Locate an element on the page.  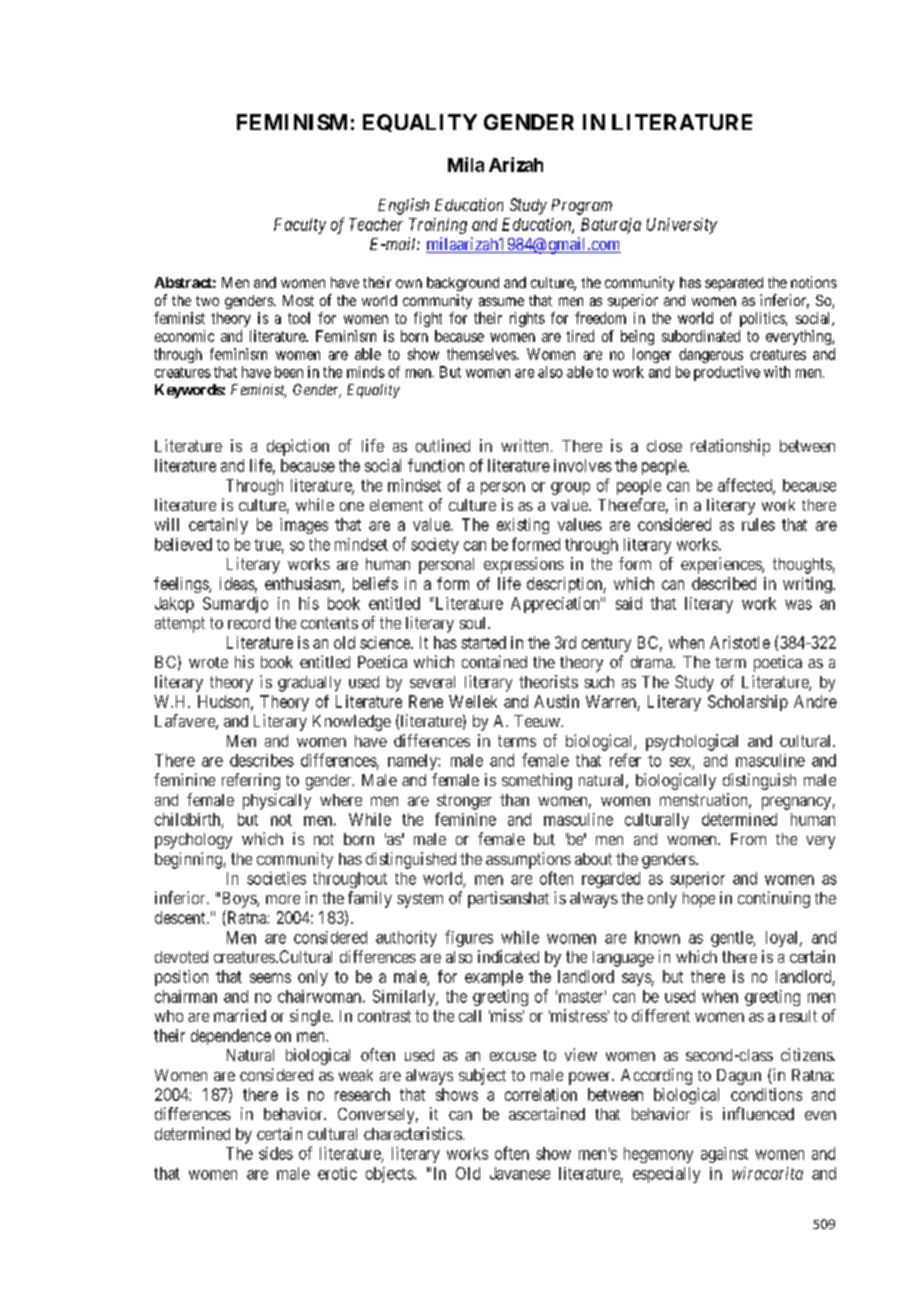
University is located at coordinates (682, 226).
